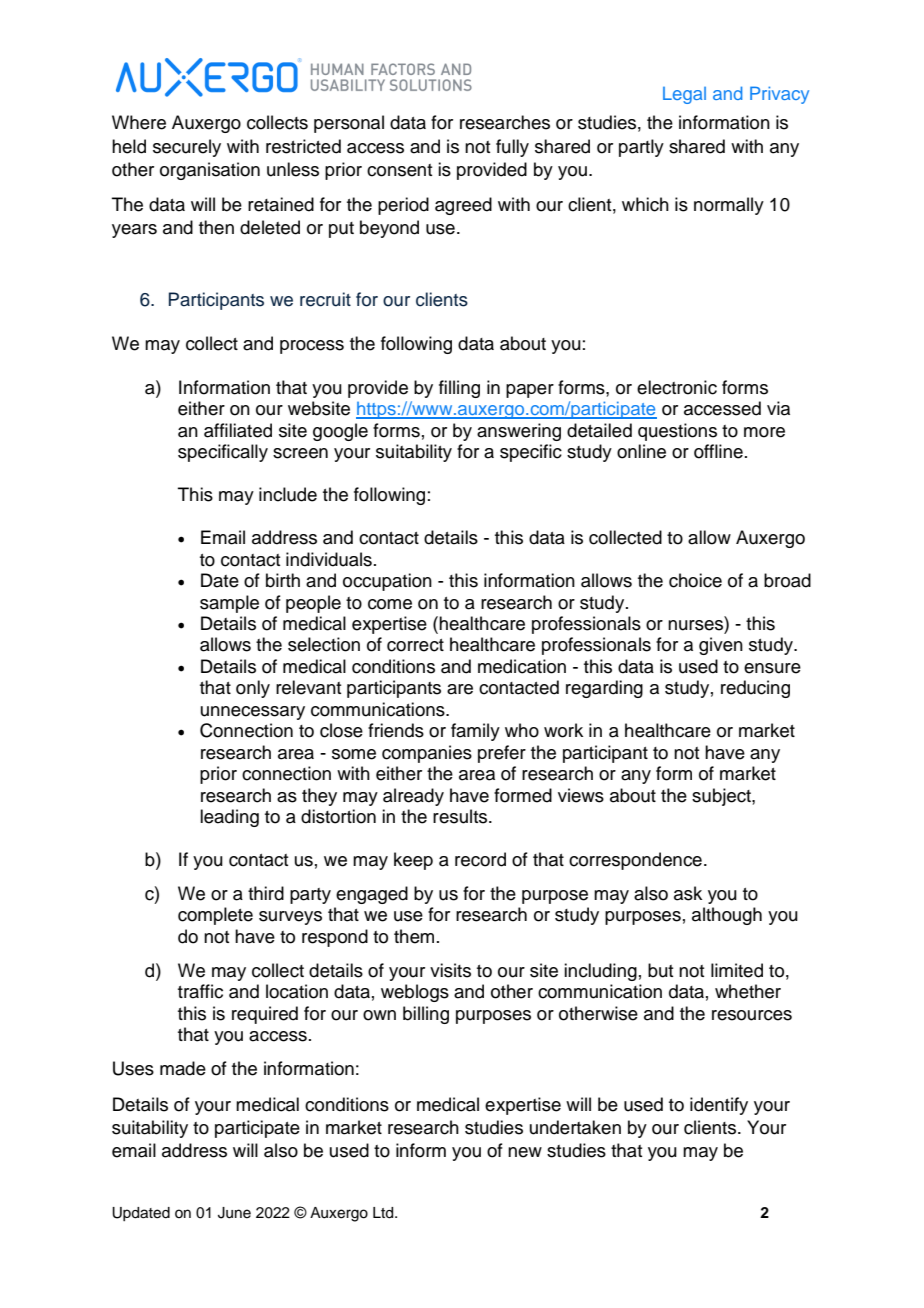 Image resolution: width=924 pixels, height=1308 pixels. I want to click on Legal, so click(684, 95).
